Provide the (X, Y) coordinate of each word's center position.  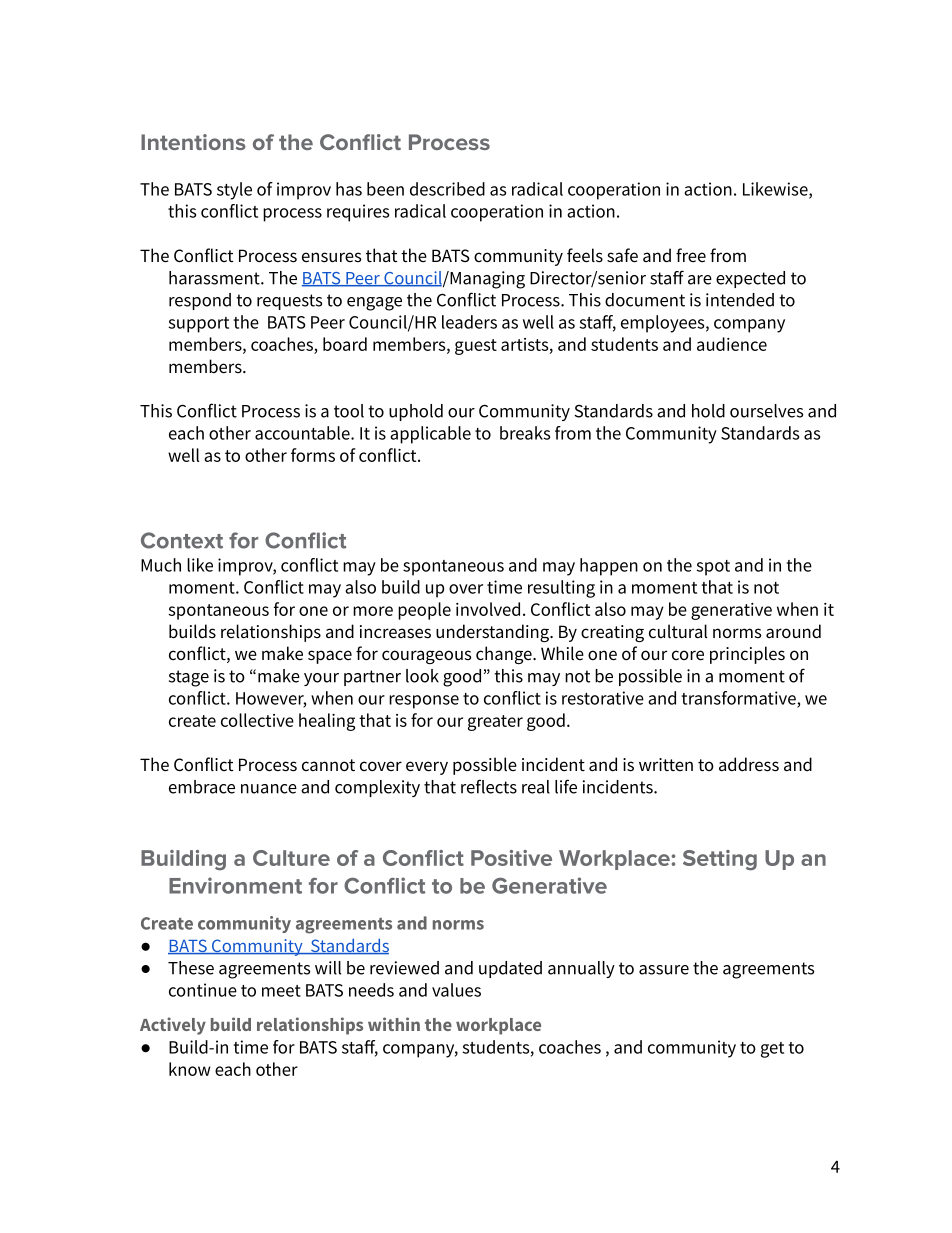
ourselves (766, 411)
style (234, 191)
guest (476, 347)
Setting (720, 860)
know (190, 1069)
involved (488, 609)
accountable (303, 433)
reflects (489, 786)
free (691, 255)
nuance (269, 789)
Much (161, 565)
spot (713, 568)
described (447, 189)
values (456, 990)
